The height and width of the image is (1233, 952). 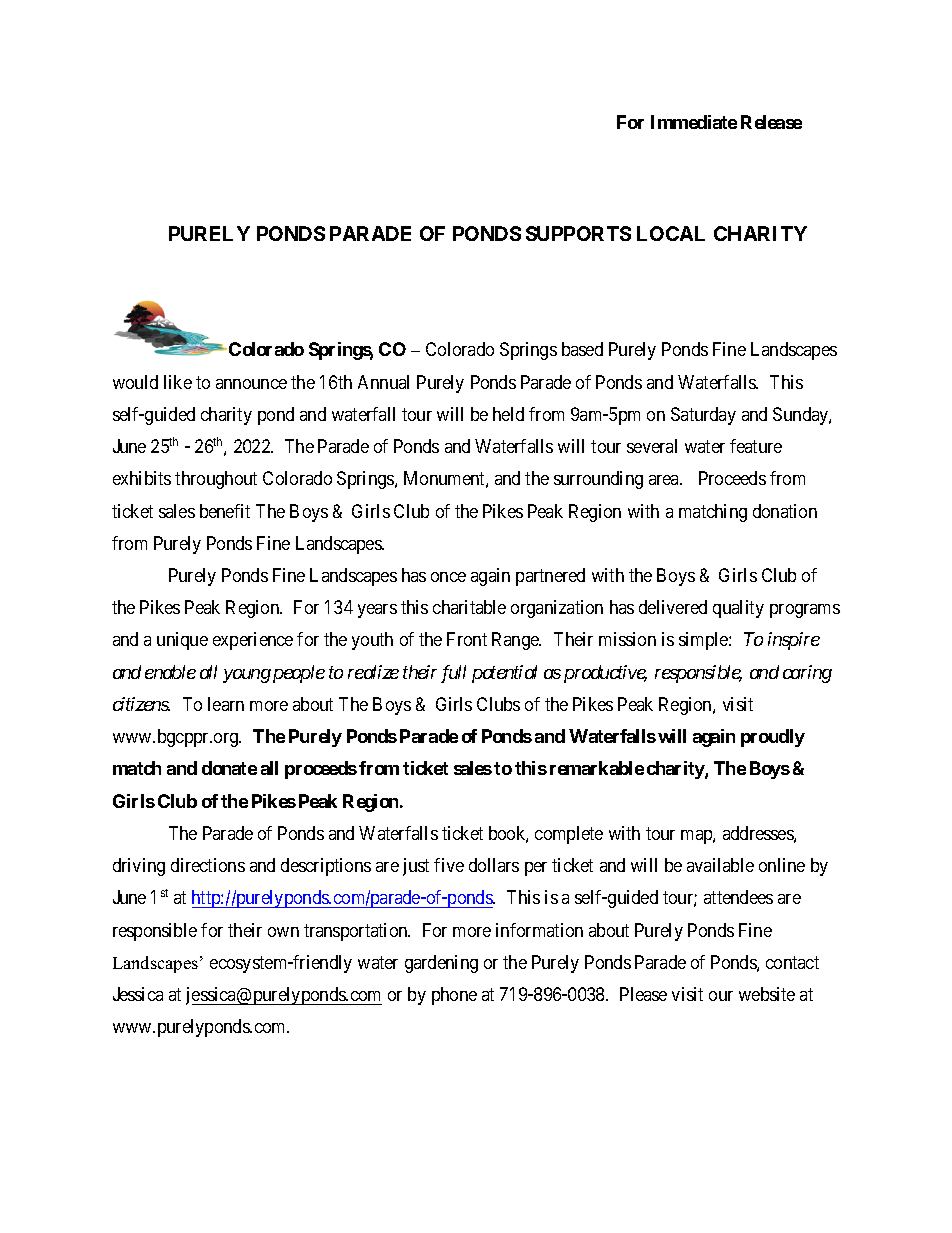 I want to click on benefit, so click(x=225, y=511).
